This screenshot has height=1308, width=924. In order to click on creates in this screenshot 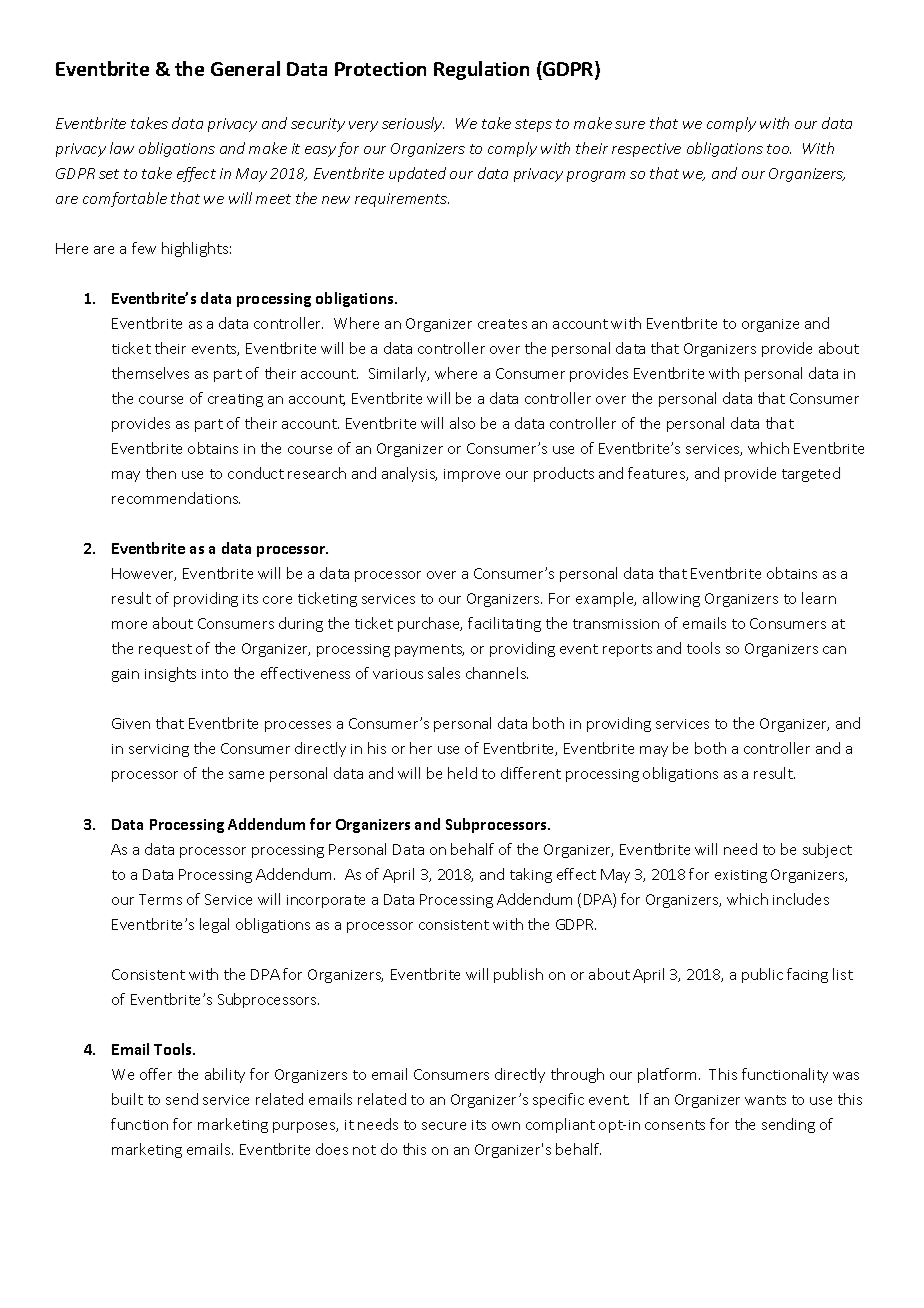, I will do `click(502, 324)`.
